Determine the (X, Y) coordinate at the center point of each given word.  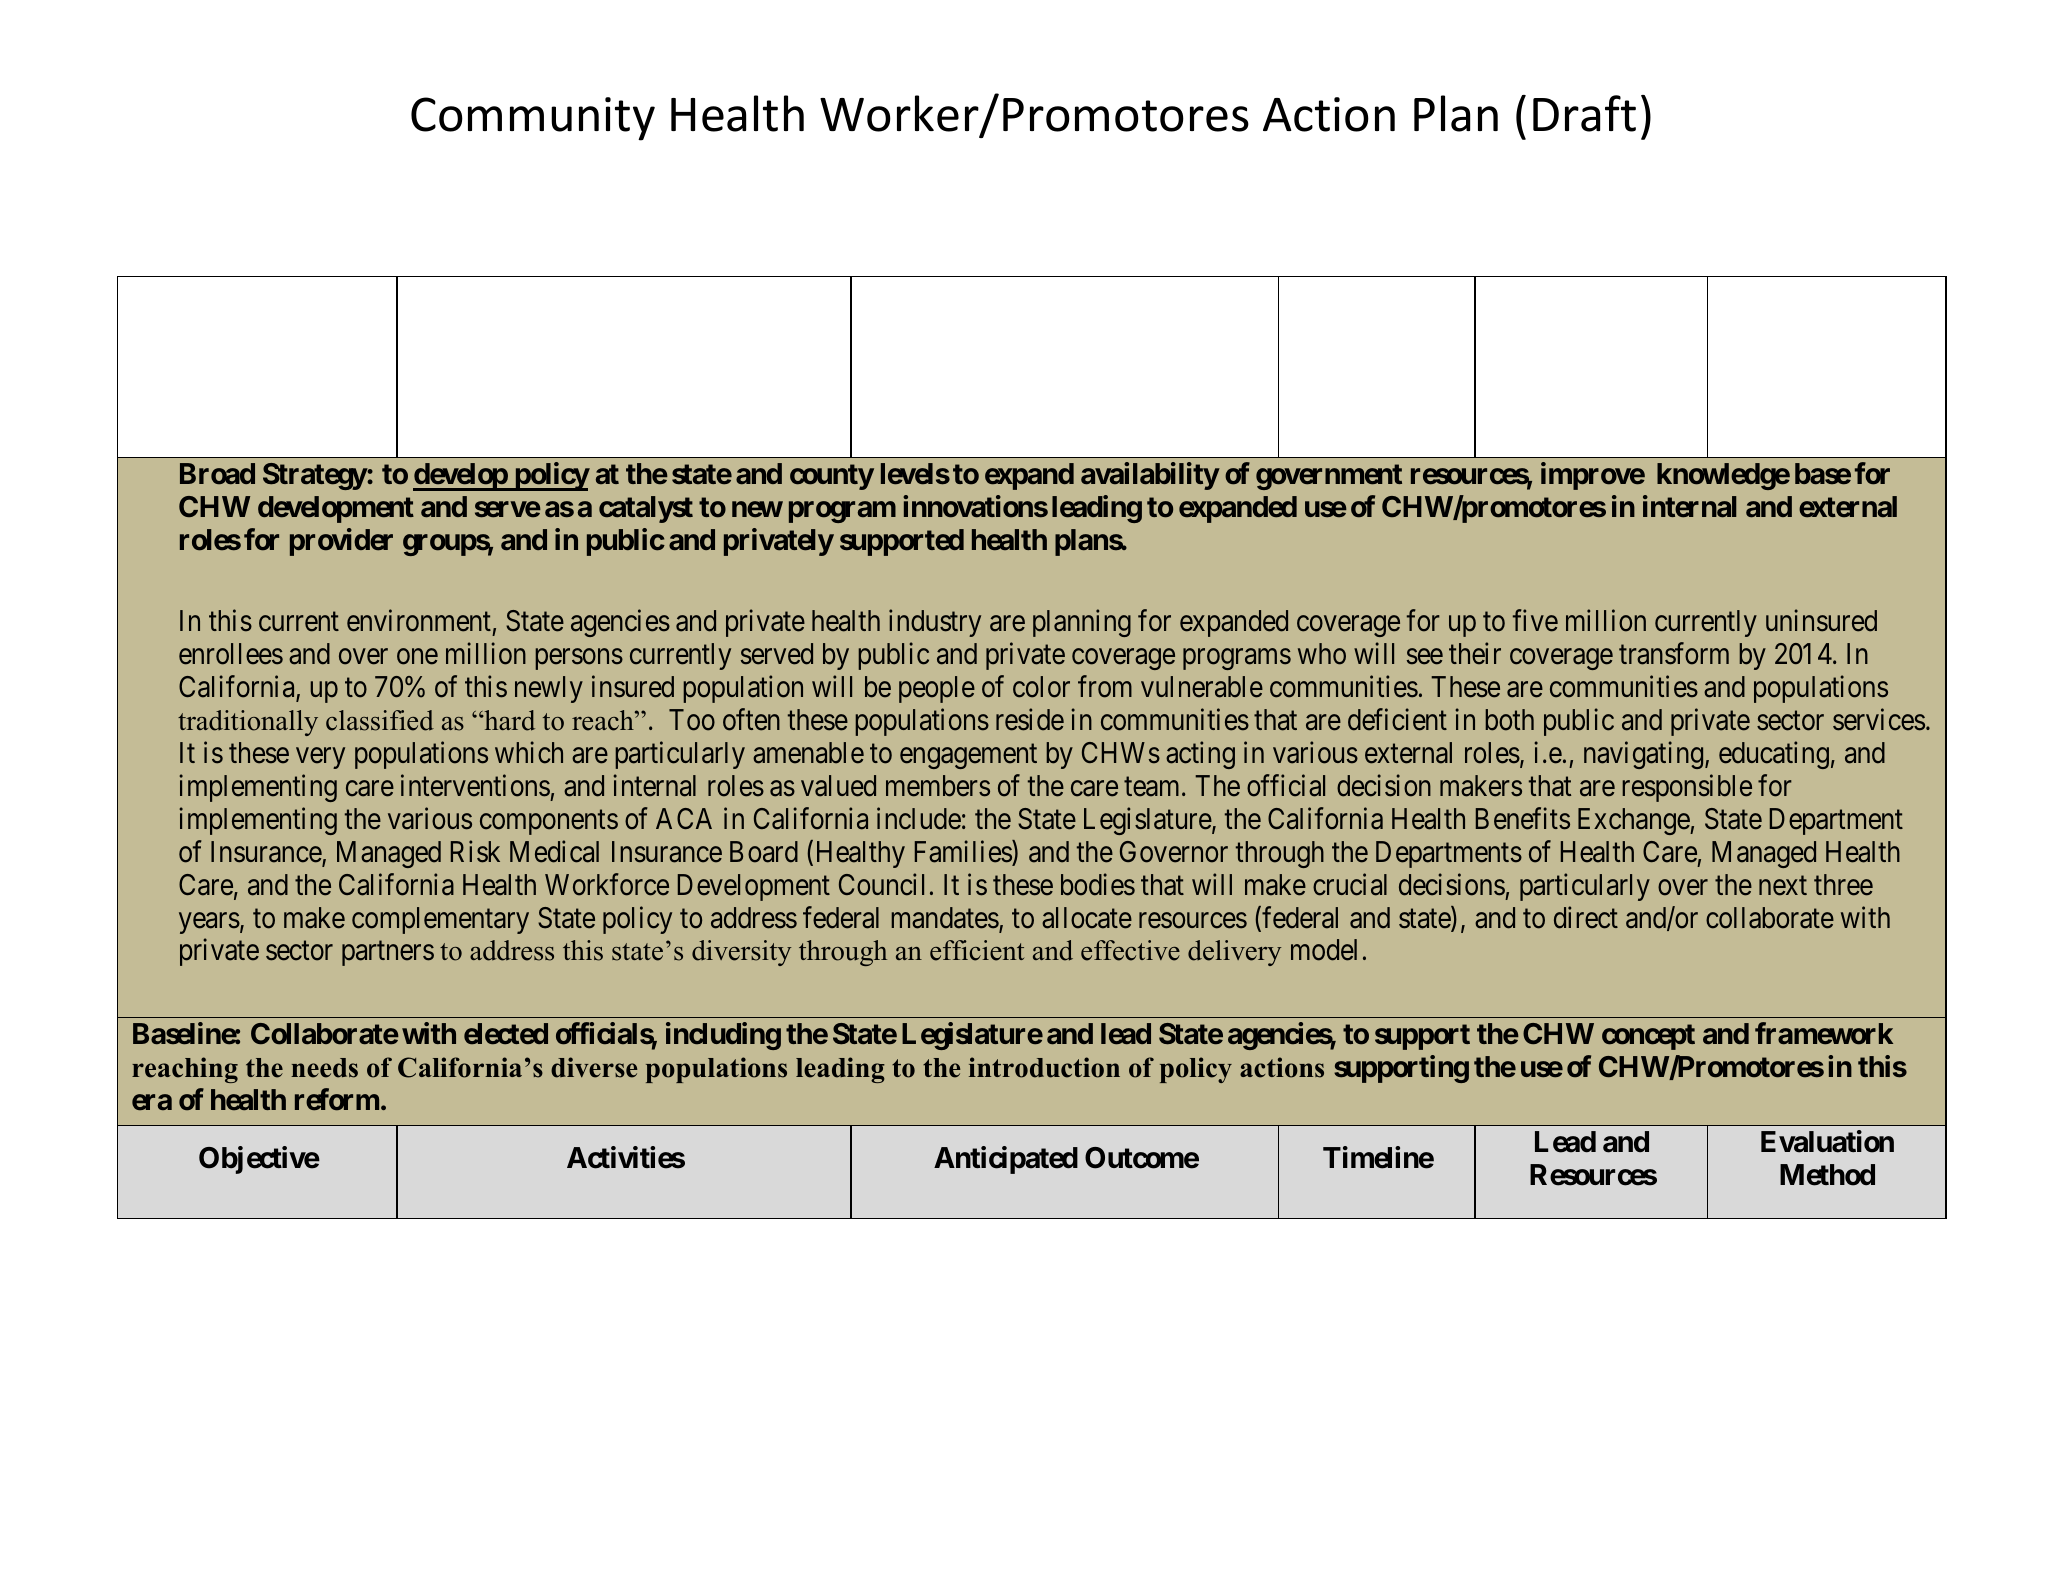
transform (1674, 654)
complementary (440, 920)
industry (935, 623)
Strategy (315, 476)
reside (1030, 719)
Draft (1584, 113)
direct (1586, 917)
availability (1150, 476)
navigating (1645, 755)
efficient (977, 950)
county (832, 477)
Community (533, 119)
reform (337, 1099)
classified (380, 720)
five (1535, 620)
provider (341, 542)
